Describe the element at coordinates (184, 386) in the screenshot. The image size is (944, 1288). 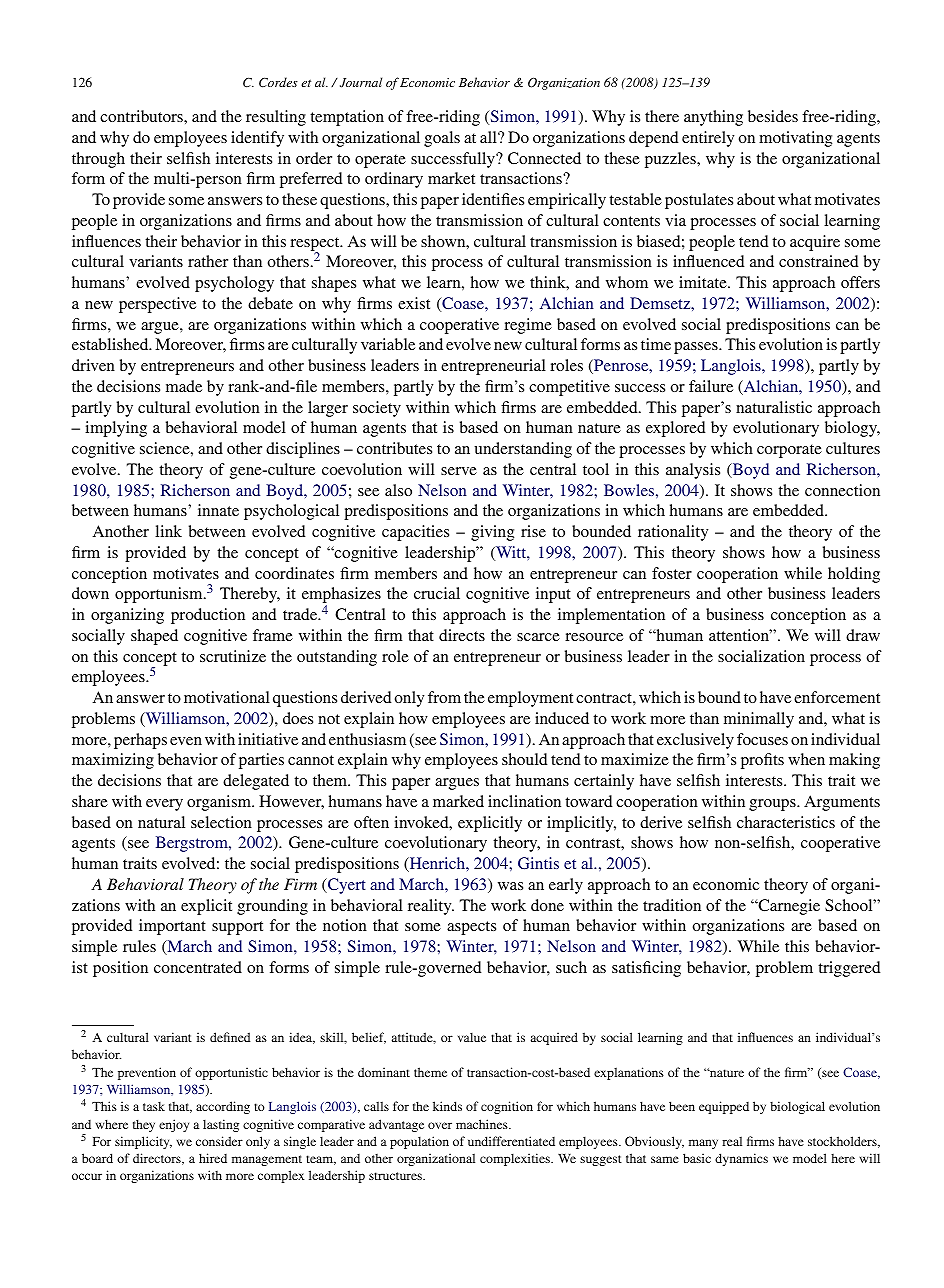
I see `made` at that location.
